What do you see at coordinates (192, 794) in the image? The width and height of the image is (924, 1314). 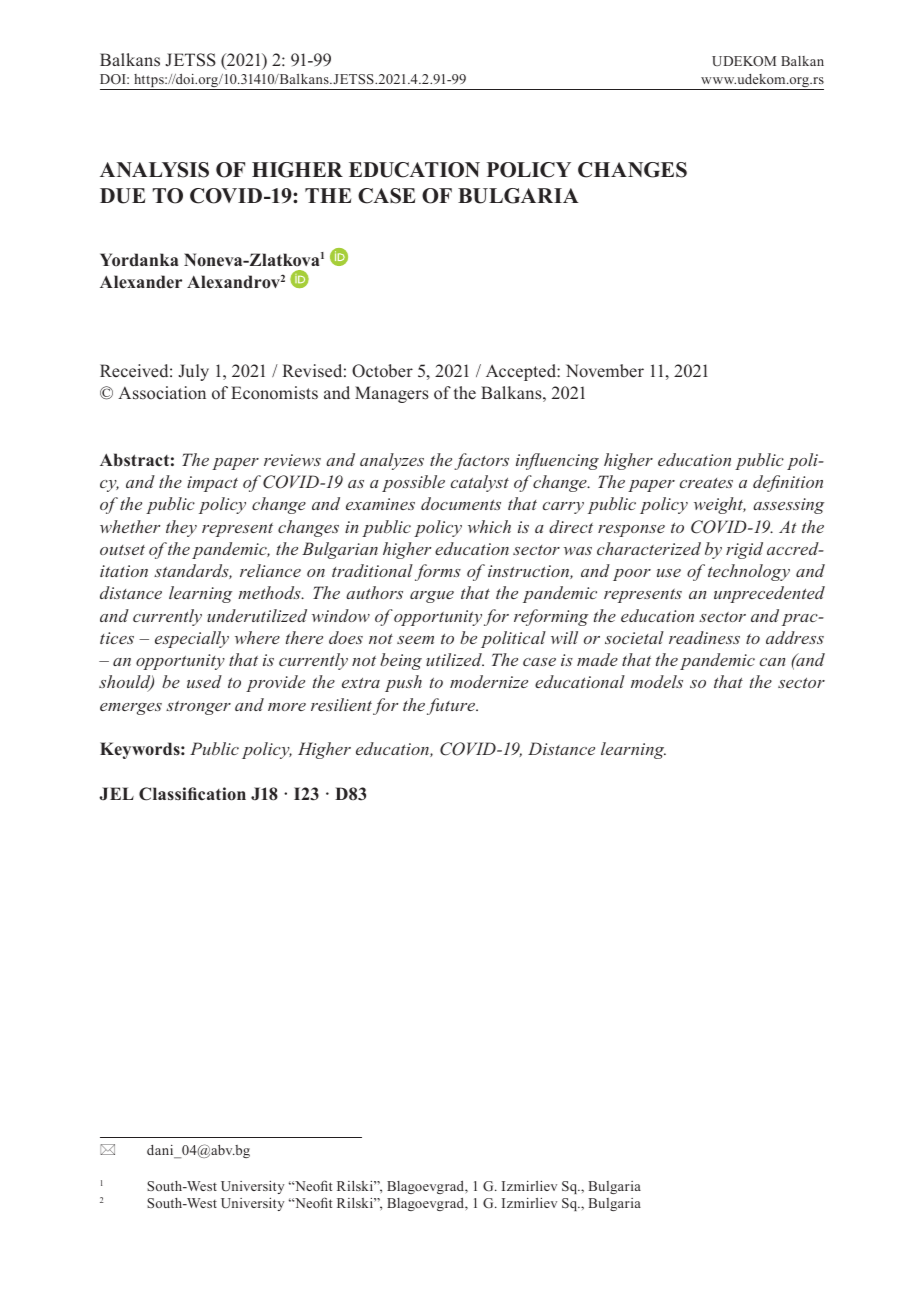 I see `Classification` at bounding box center [192, 794].
